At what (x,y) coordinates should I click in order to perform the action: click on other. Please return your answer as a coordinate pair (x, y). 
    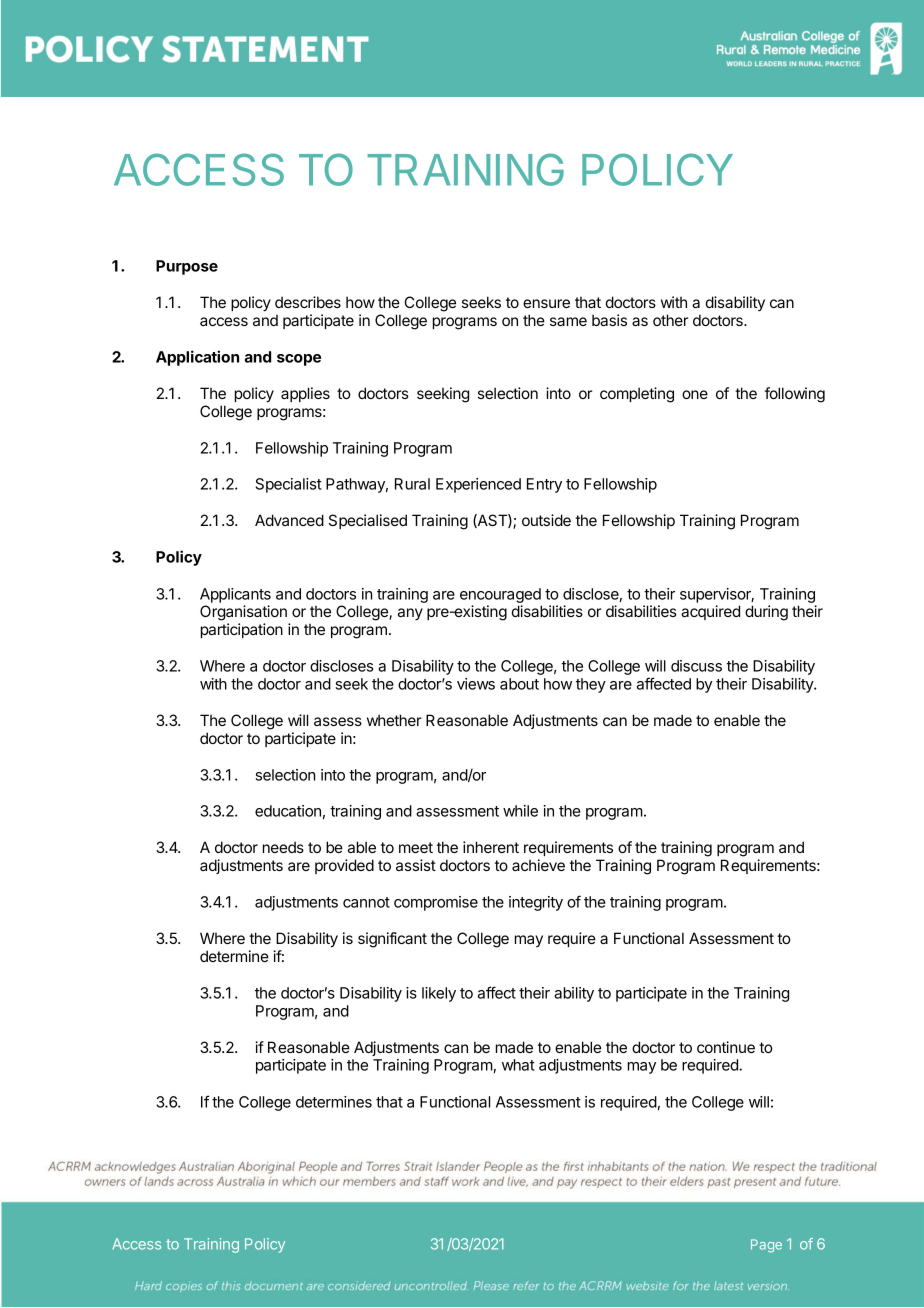
    Looking at the image, I should click on (670, 320).
